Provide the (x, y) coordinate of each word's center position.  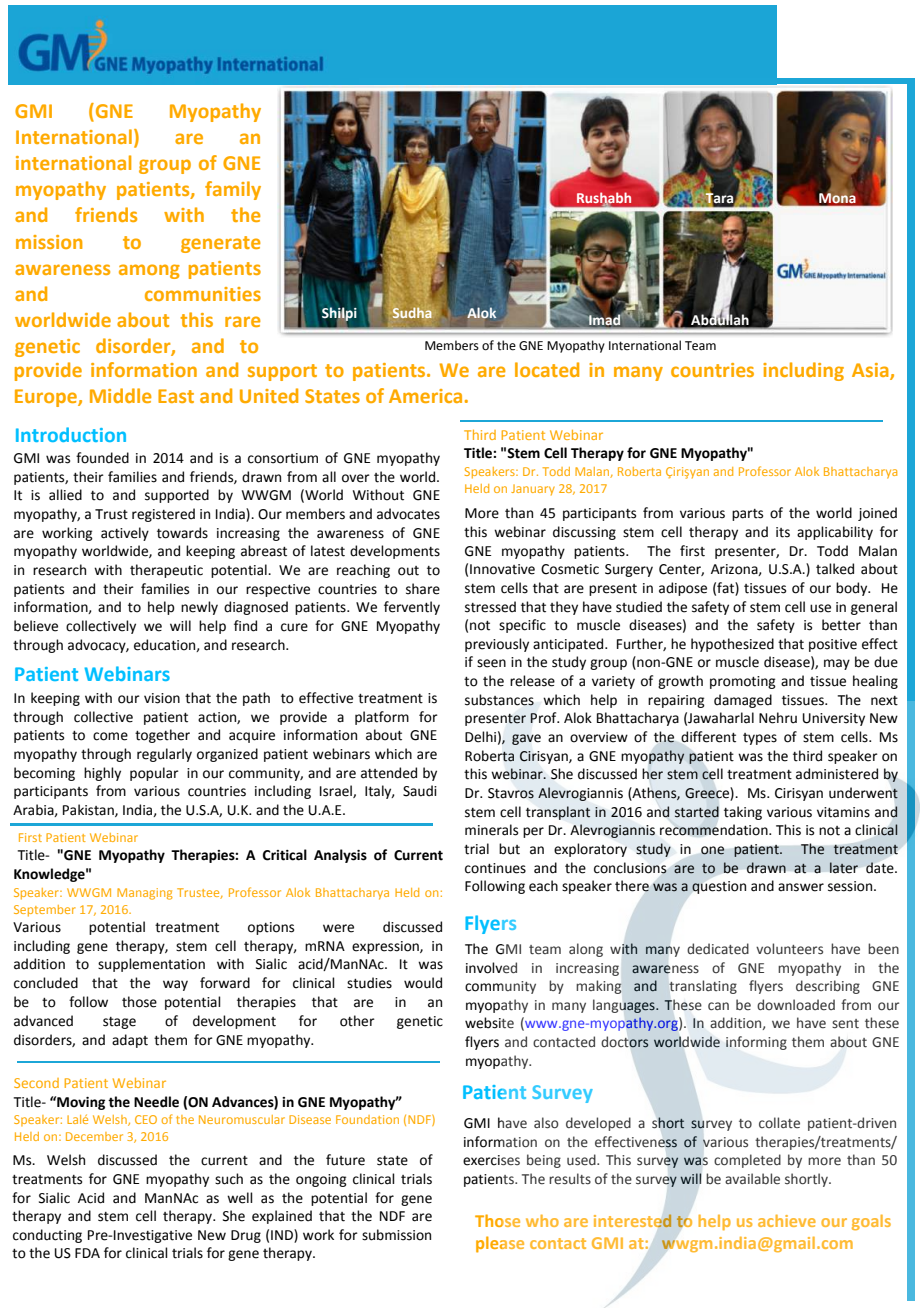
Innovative (502, 569)
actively (125, 534)
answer (801, 887)
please (500, 1244)
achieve (787, 1220)
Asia (871, 371)
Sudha (412, 312)
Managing (145, 894)
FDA (87, 1253)
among (149, 271)
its (783, 532)
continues (495, 868)
